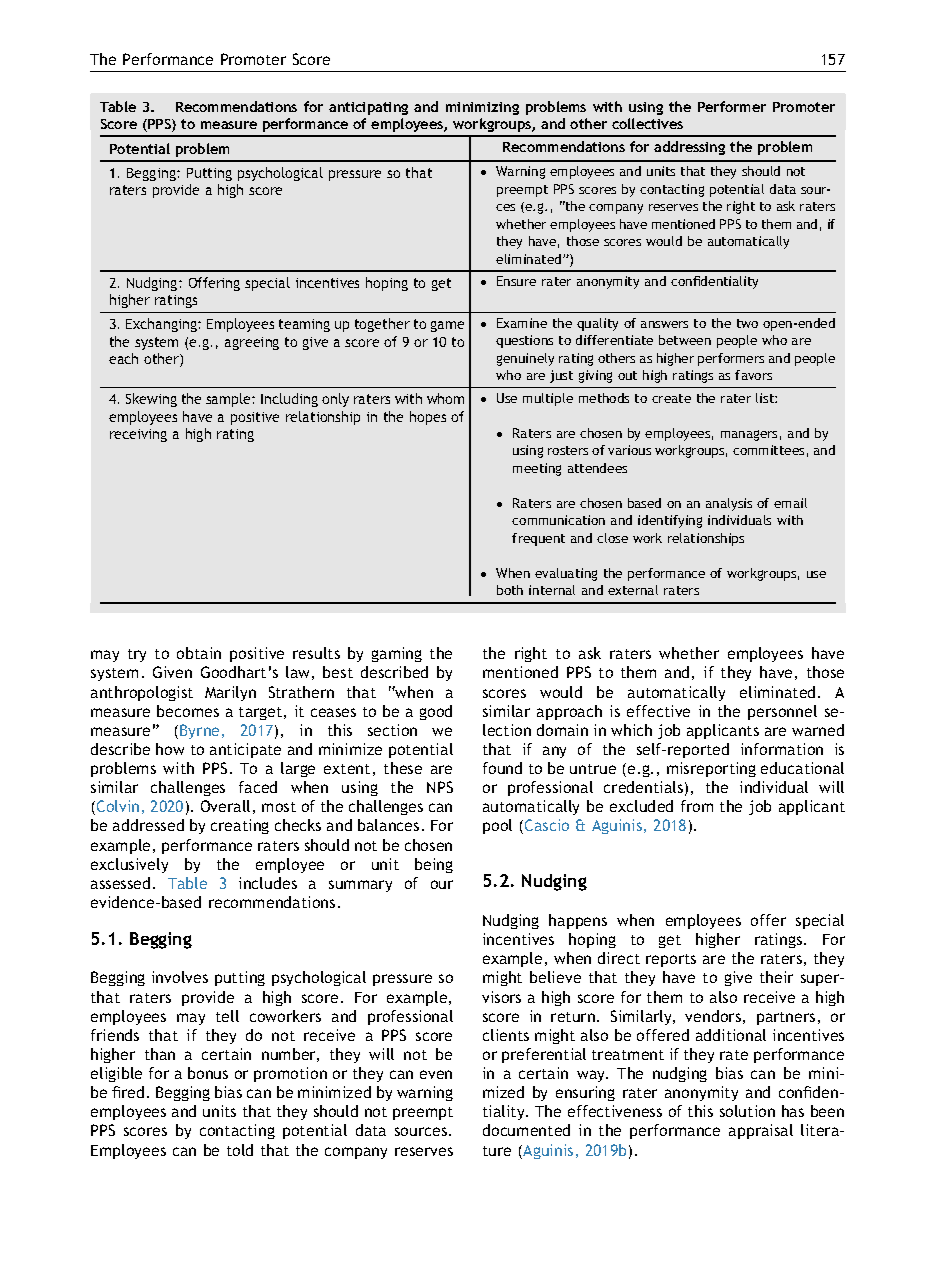 The height and width of the document is (1270, 952). Describe the element at coordinates (368, 108) in the document. I see `anticipating` at that location.
